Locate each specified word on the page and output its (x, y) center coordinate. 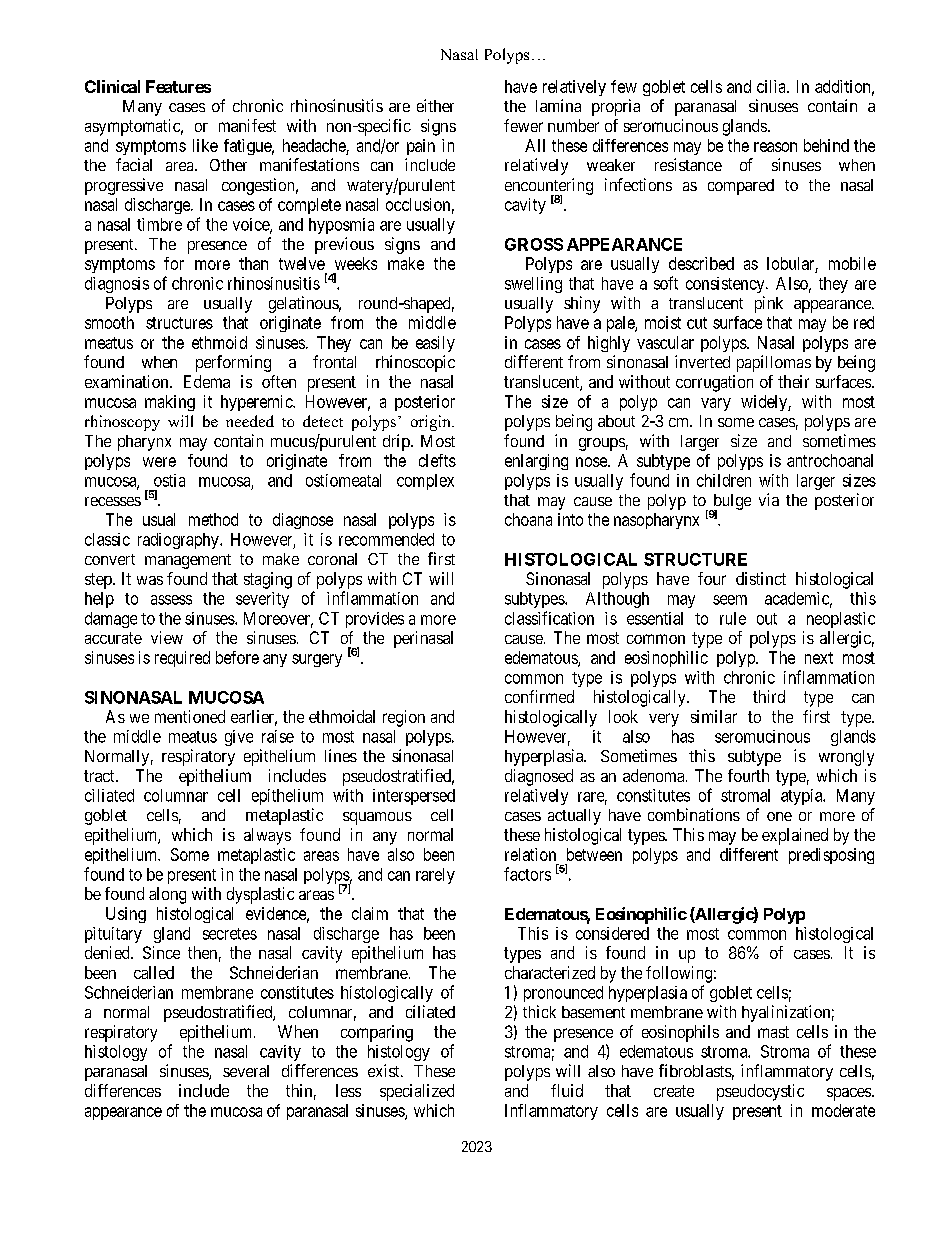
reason (775, 147)
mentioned (190, 716)
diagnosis (117, 285)
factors (527, 874)
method (213, 519)
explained (795, 836)
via (769, 499)
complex (425, 482)
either (435, 105)
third (769, 696)
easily (435, 344)
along (167, 895)
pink (769, 304)
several (246, 1071)
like (205, 145)
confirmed (539, 696)
